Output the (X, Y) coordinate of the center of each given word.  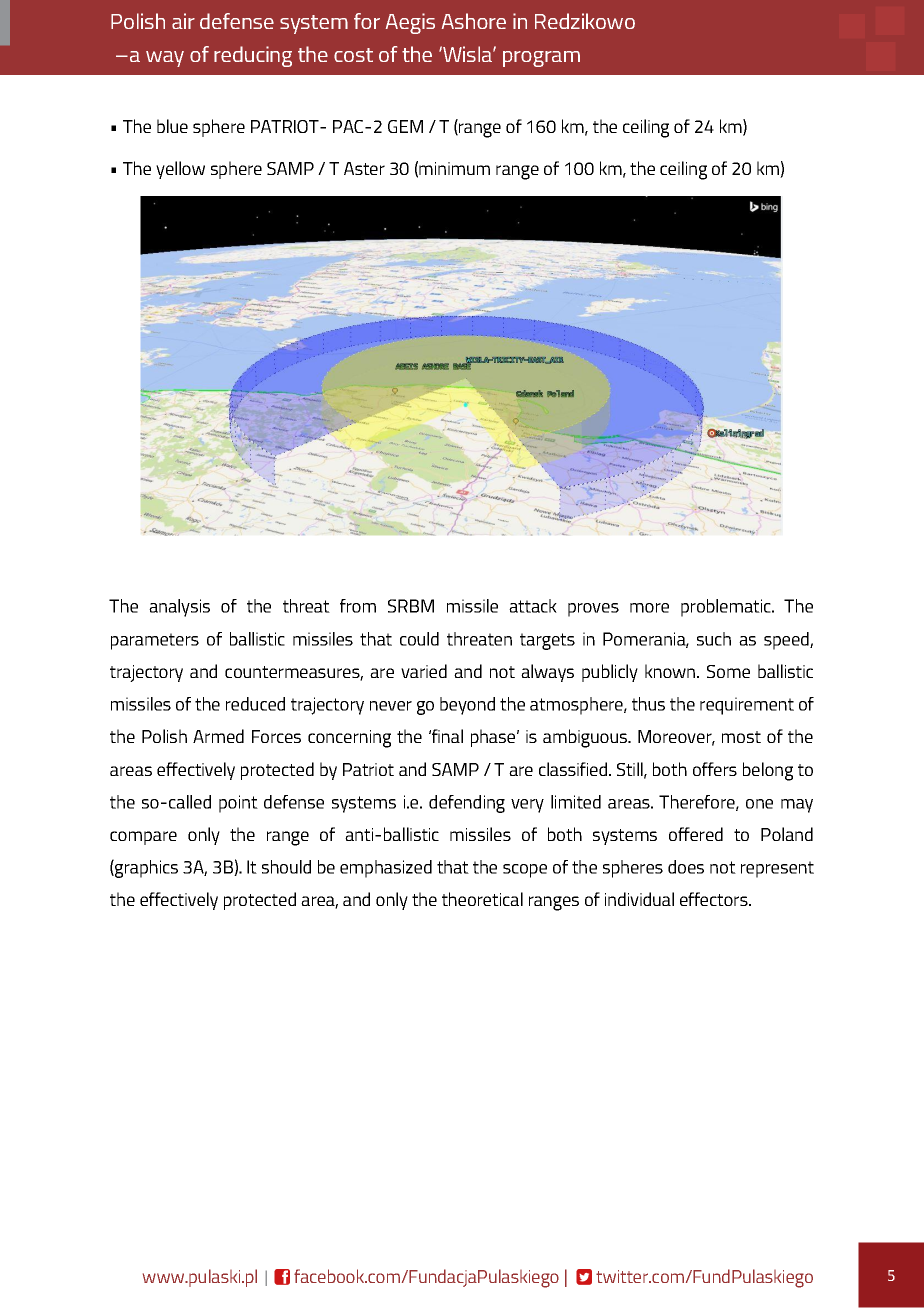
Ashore (474, 21)
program (541, 59)
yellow (180, 170)
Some (728, 671)
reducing (253, 56)
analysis (179, 608)
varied (424, 671)
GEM (405, 126)
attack (533, 606)
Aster (364, 168)
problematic (727, 608)
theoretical (482, 899)
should (286, 867)
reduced (255, 704)
